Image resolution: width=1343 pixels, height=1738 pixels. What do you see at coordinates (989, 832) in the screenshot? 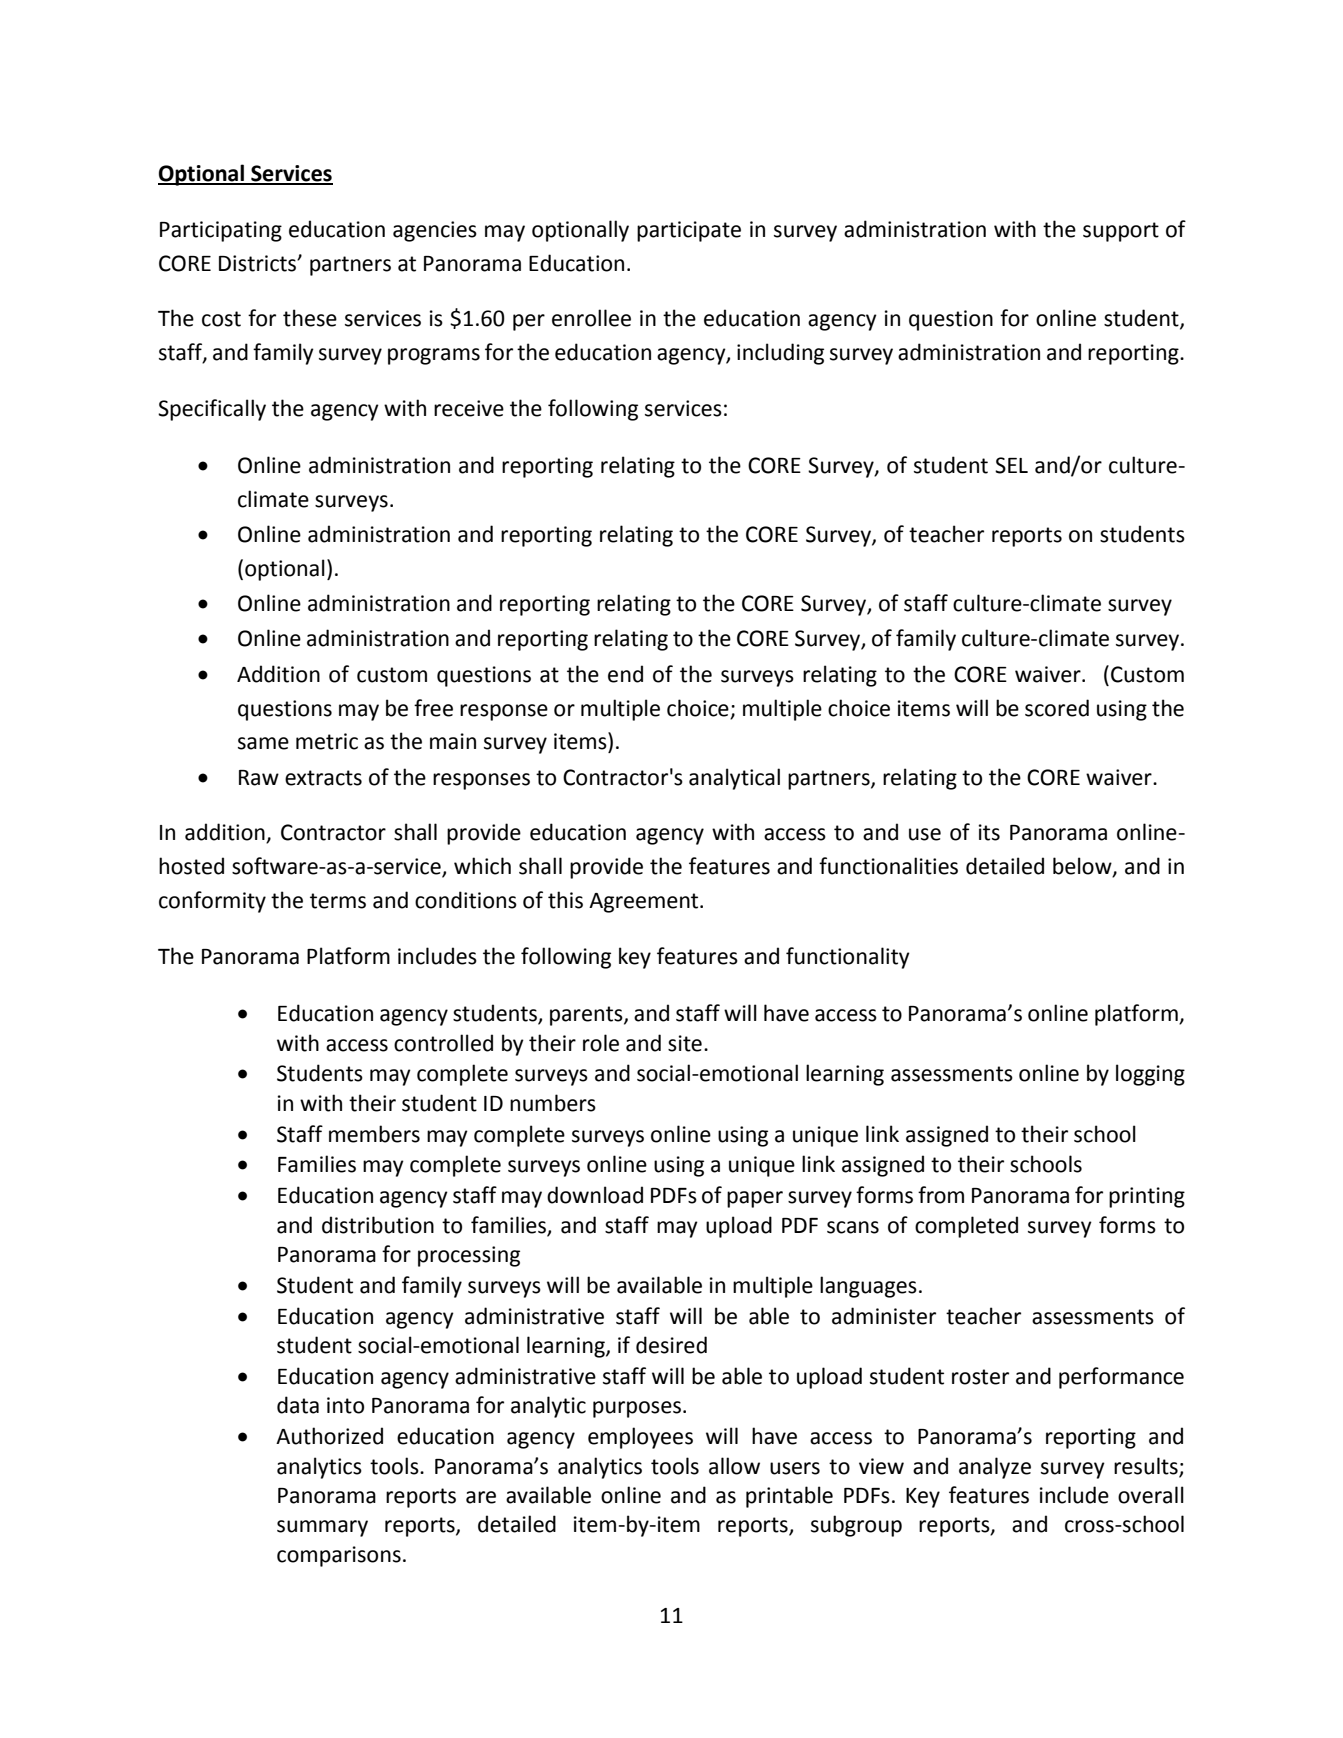
I see `its` at bounding box center [989, 832].
